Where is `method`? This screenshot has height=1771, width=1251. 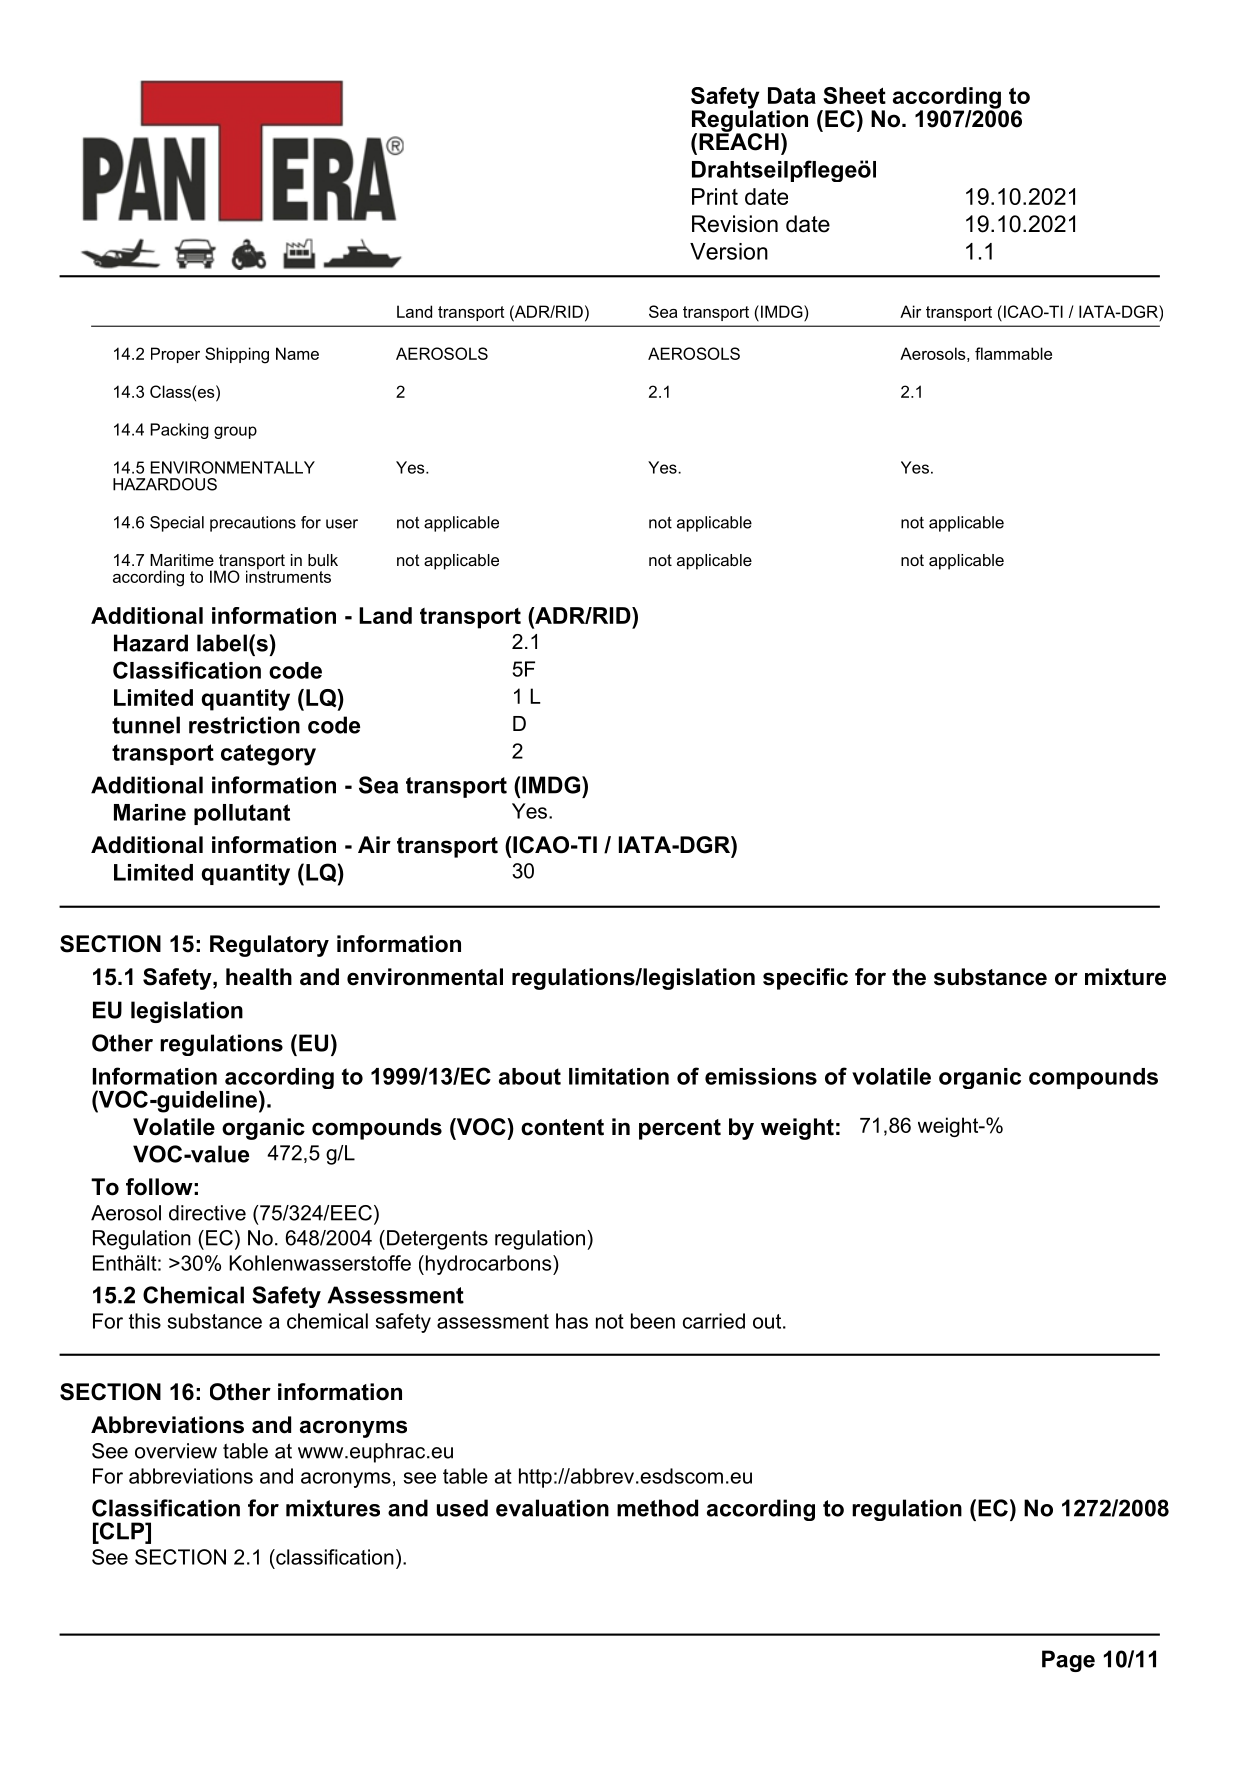 method is located at coordinates (657, 1508).
